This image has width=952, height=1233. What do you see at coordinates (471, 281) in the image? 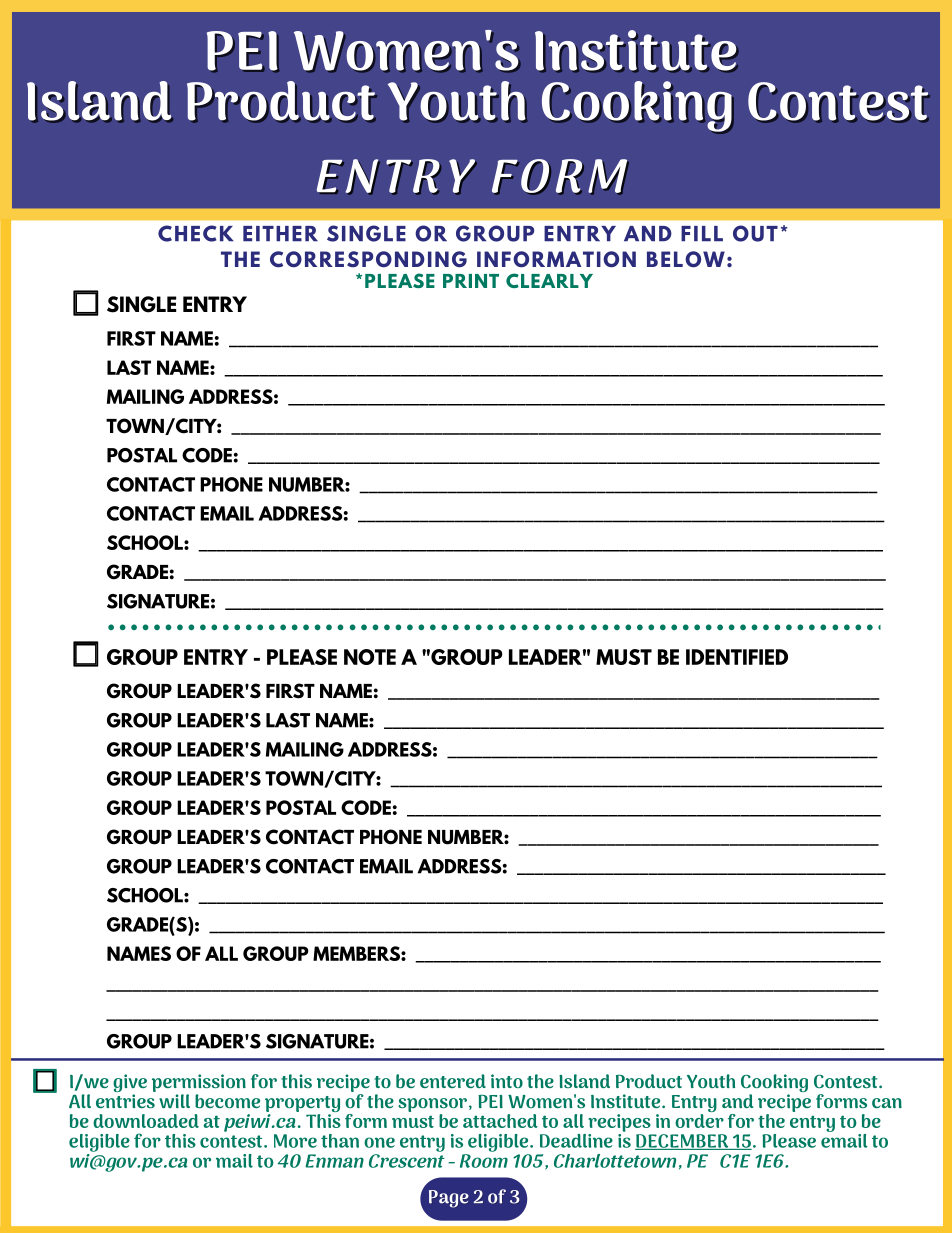
I see `PRINT` at bounding box center [471, 281].
